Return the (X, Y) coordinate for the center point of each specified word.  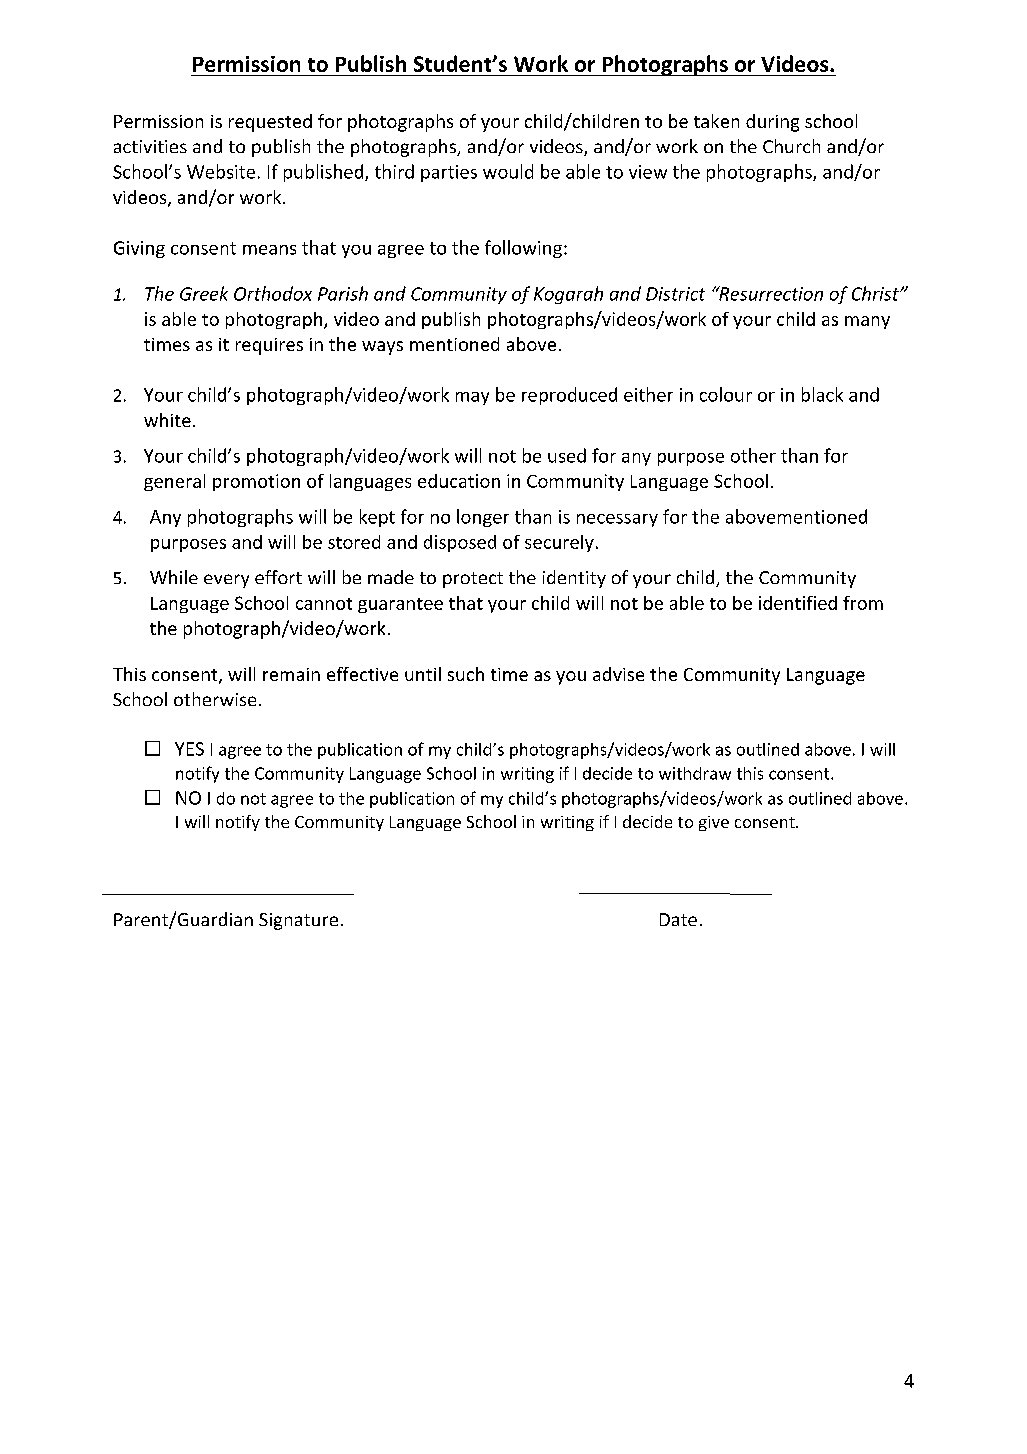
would (508, 171)
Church (791, 146)
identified (798, 603)
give (714, 823)
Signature (298, 921)
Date (678, 919)
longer (483, 518)
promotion (256, 482)
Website (221, 171)
